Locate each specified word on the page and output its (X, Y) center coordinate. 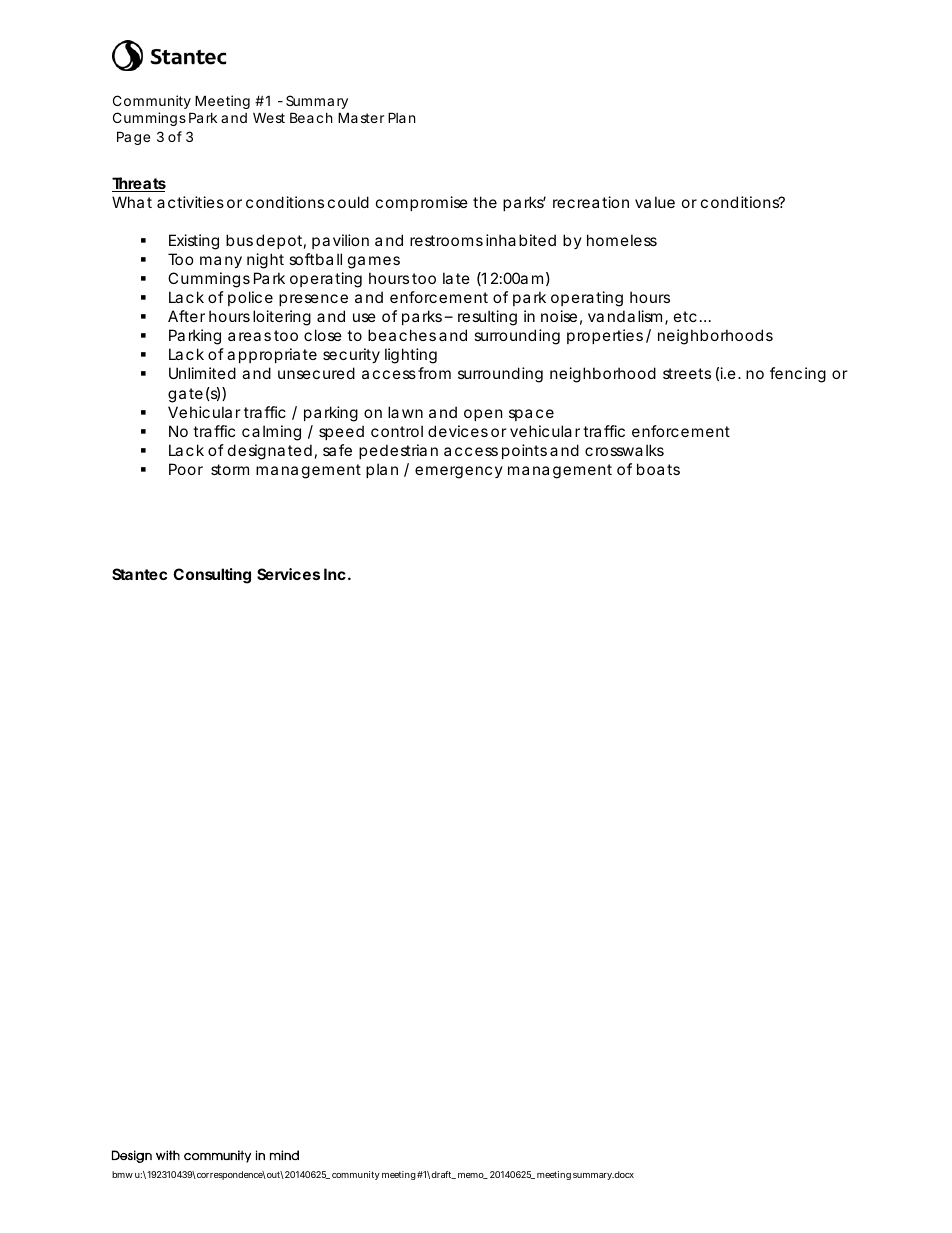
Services (288, 574)
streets (687, 373)
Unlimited (202, 373)
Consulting (212, 576)
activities (190, 202)
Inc (335, 574)
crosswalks (624, 450)
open (483, 415)
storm (230, 469)
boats (658, 469)
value (655, 202)
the (485, 202)
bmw (122, 1174)
